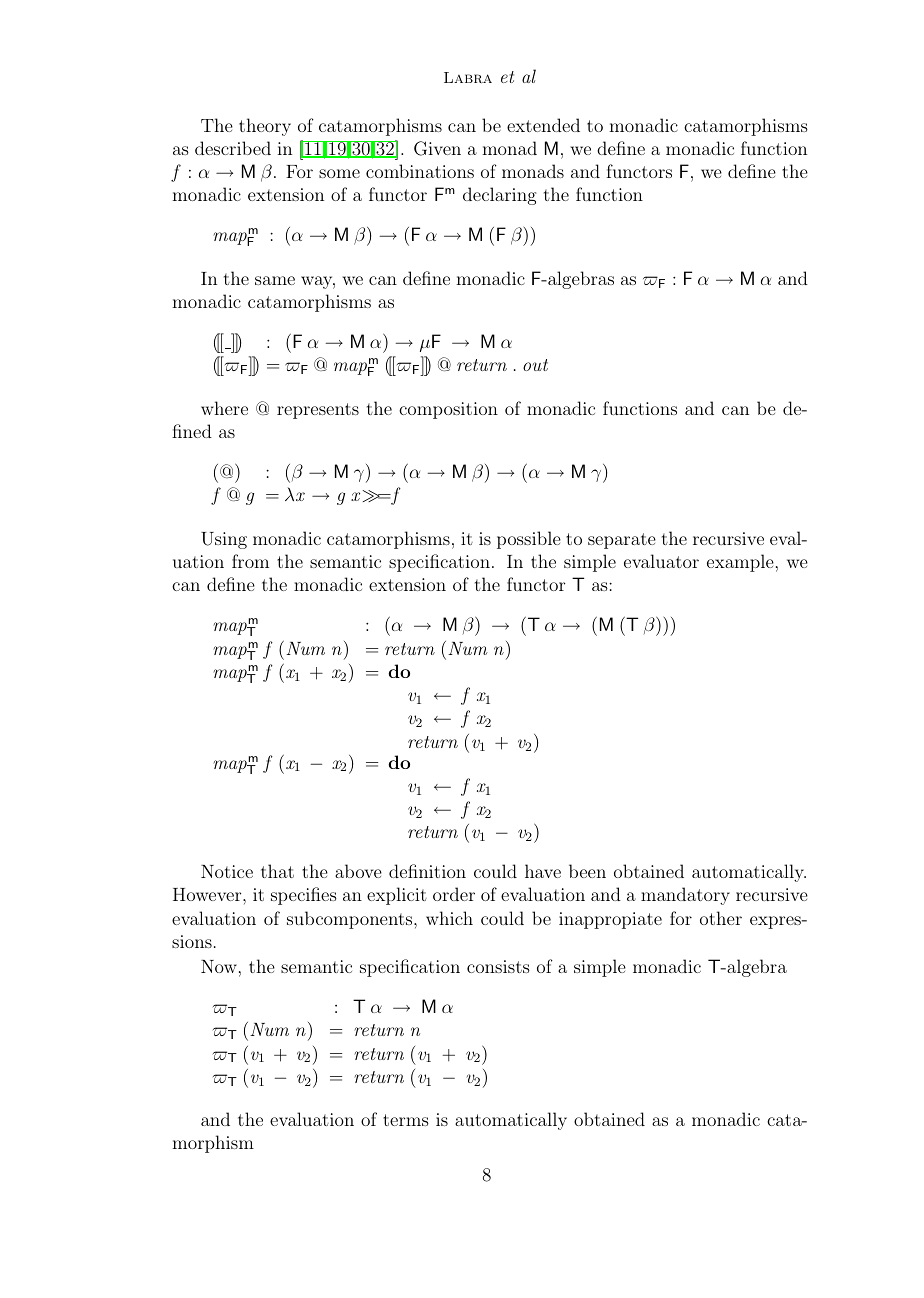  I want to click on that, so click(277, 871).
